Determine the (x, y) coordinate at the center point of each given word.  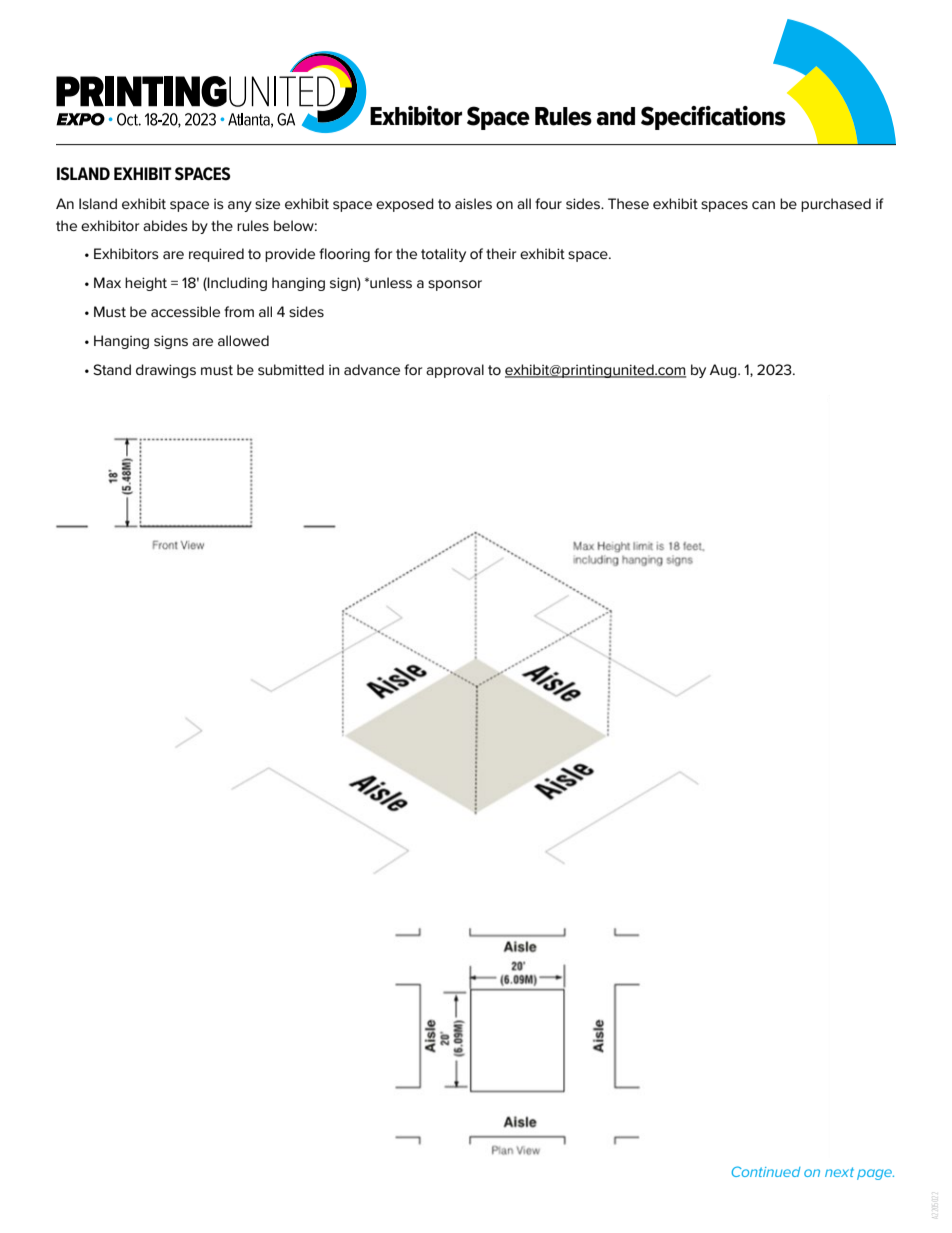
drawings (166, 371)
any (240, 206)
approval (455, 371)
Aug (724, 371)
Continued (766, 1171)
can (763, 205)
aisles (473, 203)
